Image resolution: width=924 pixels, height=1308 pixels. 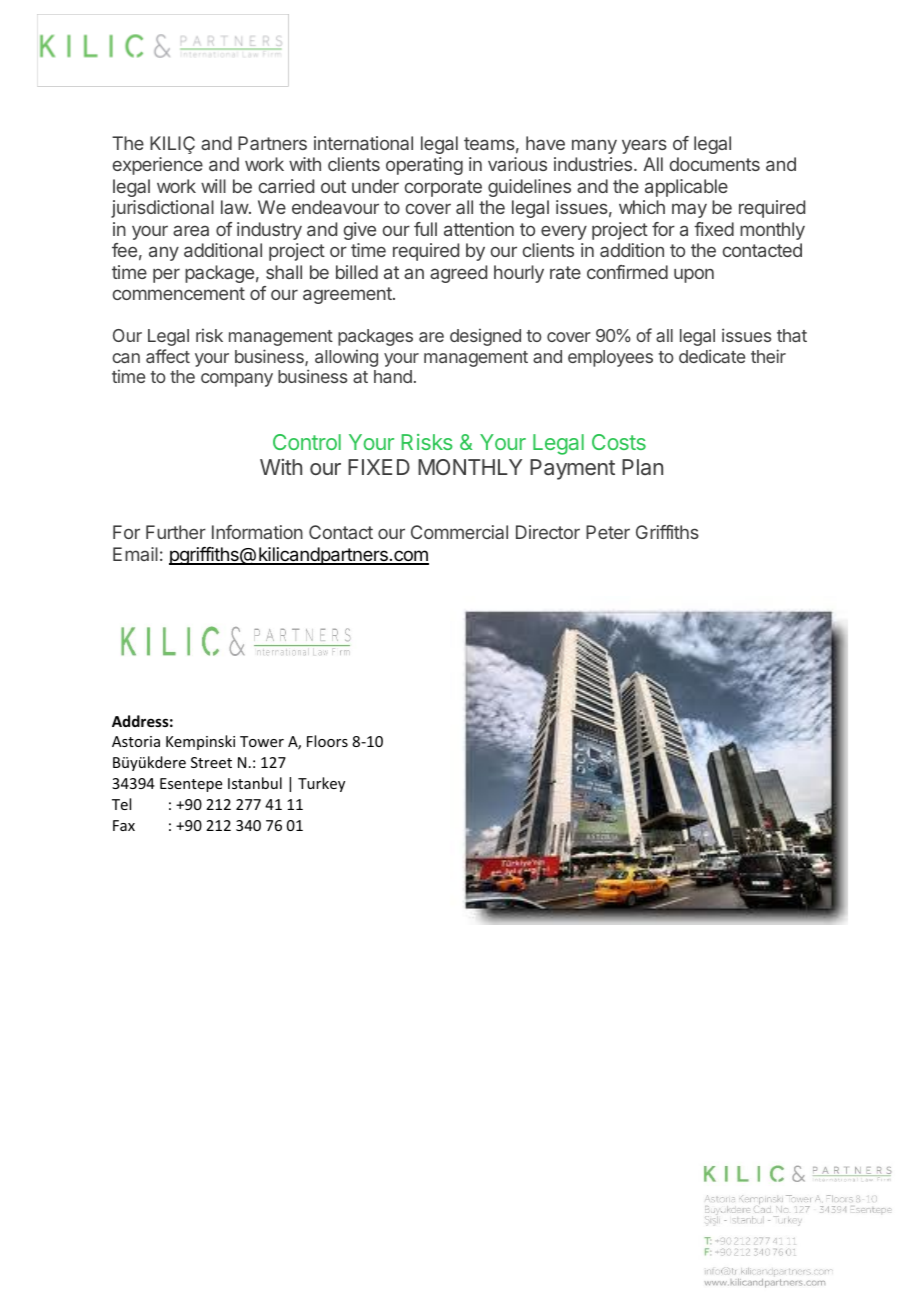 I want to click on dedicate, so click(x=712, y=356).
